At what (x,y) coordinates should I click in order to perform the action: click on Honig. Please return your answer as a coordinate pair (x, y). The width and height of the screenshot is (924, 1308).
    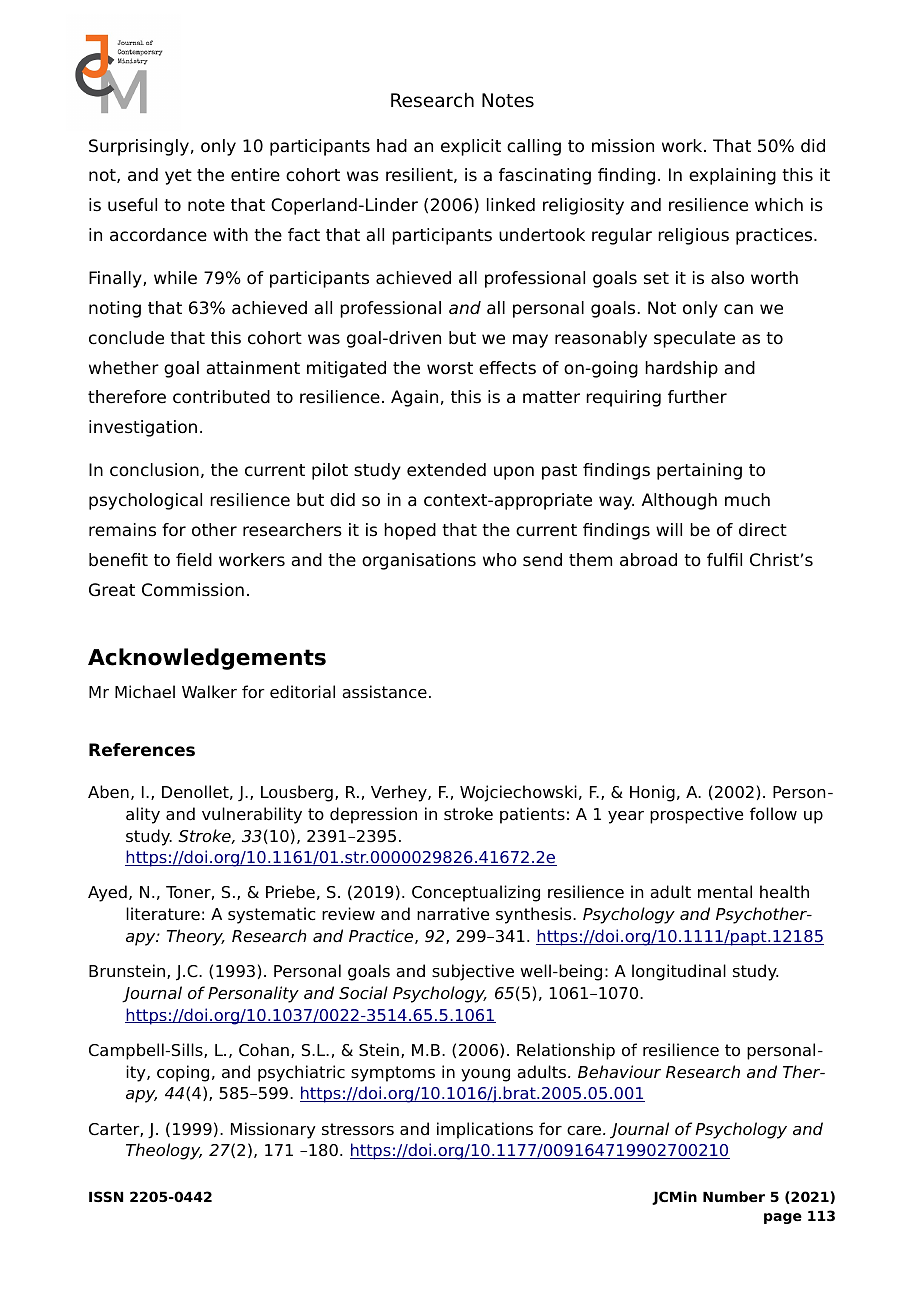
    Looking at the image, I should click on (652, 793).
